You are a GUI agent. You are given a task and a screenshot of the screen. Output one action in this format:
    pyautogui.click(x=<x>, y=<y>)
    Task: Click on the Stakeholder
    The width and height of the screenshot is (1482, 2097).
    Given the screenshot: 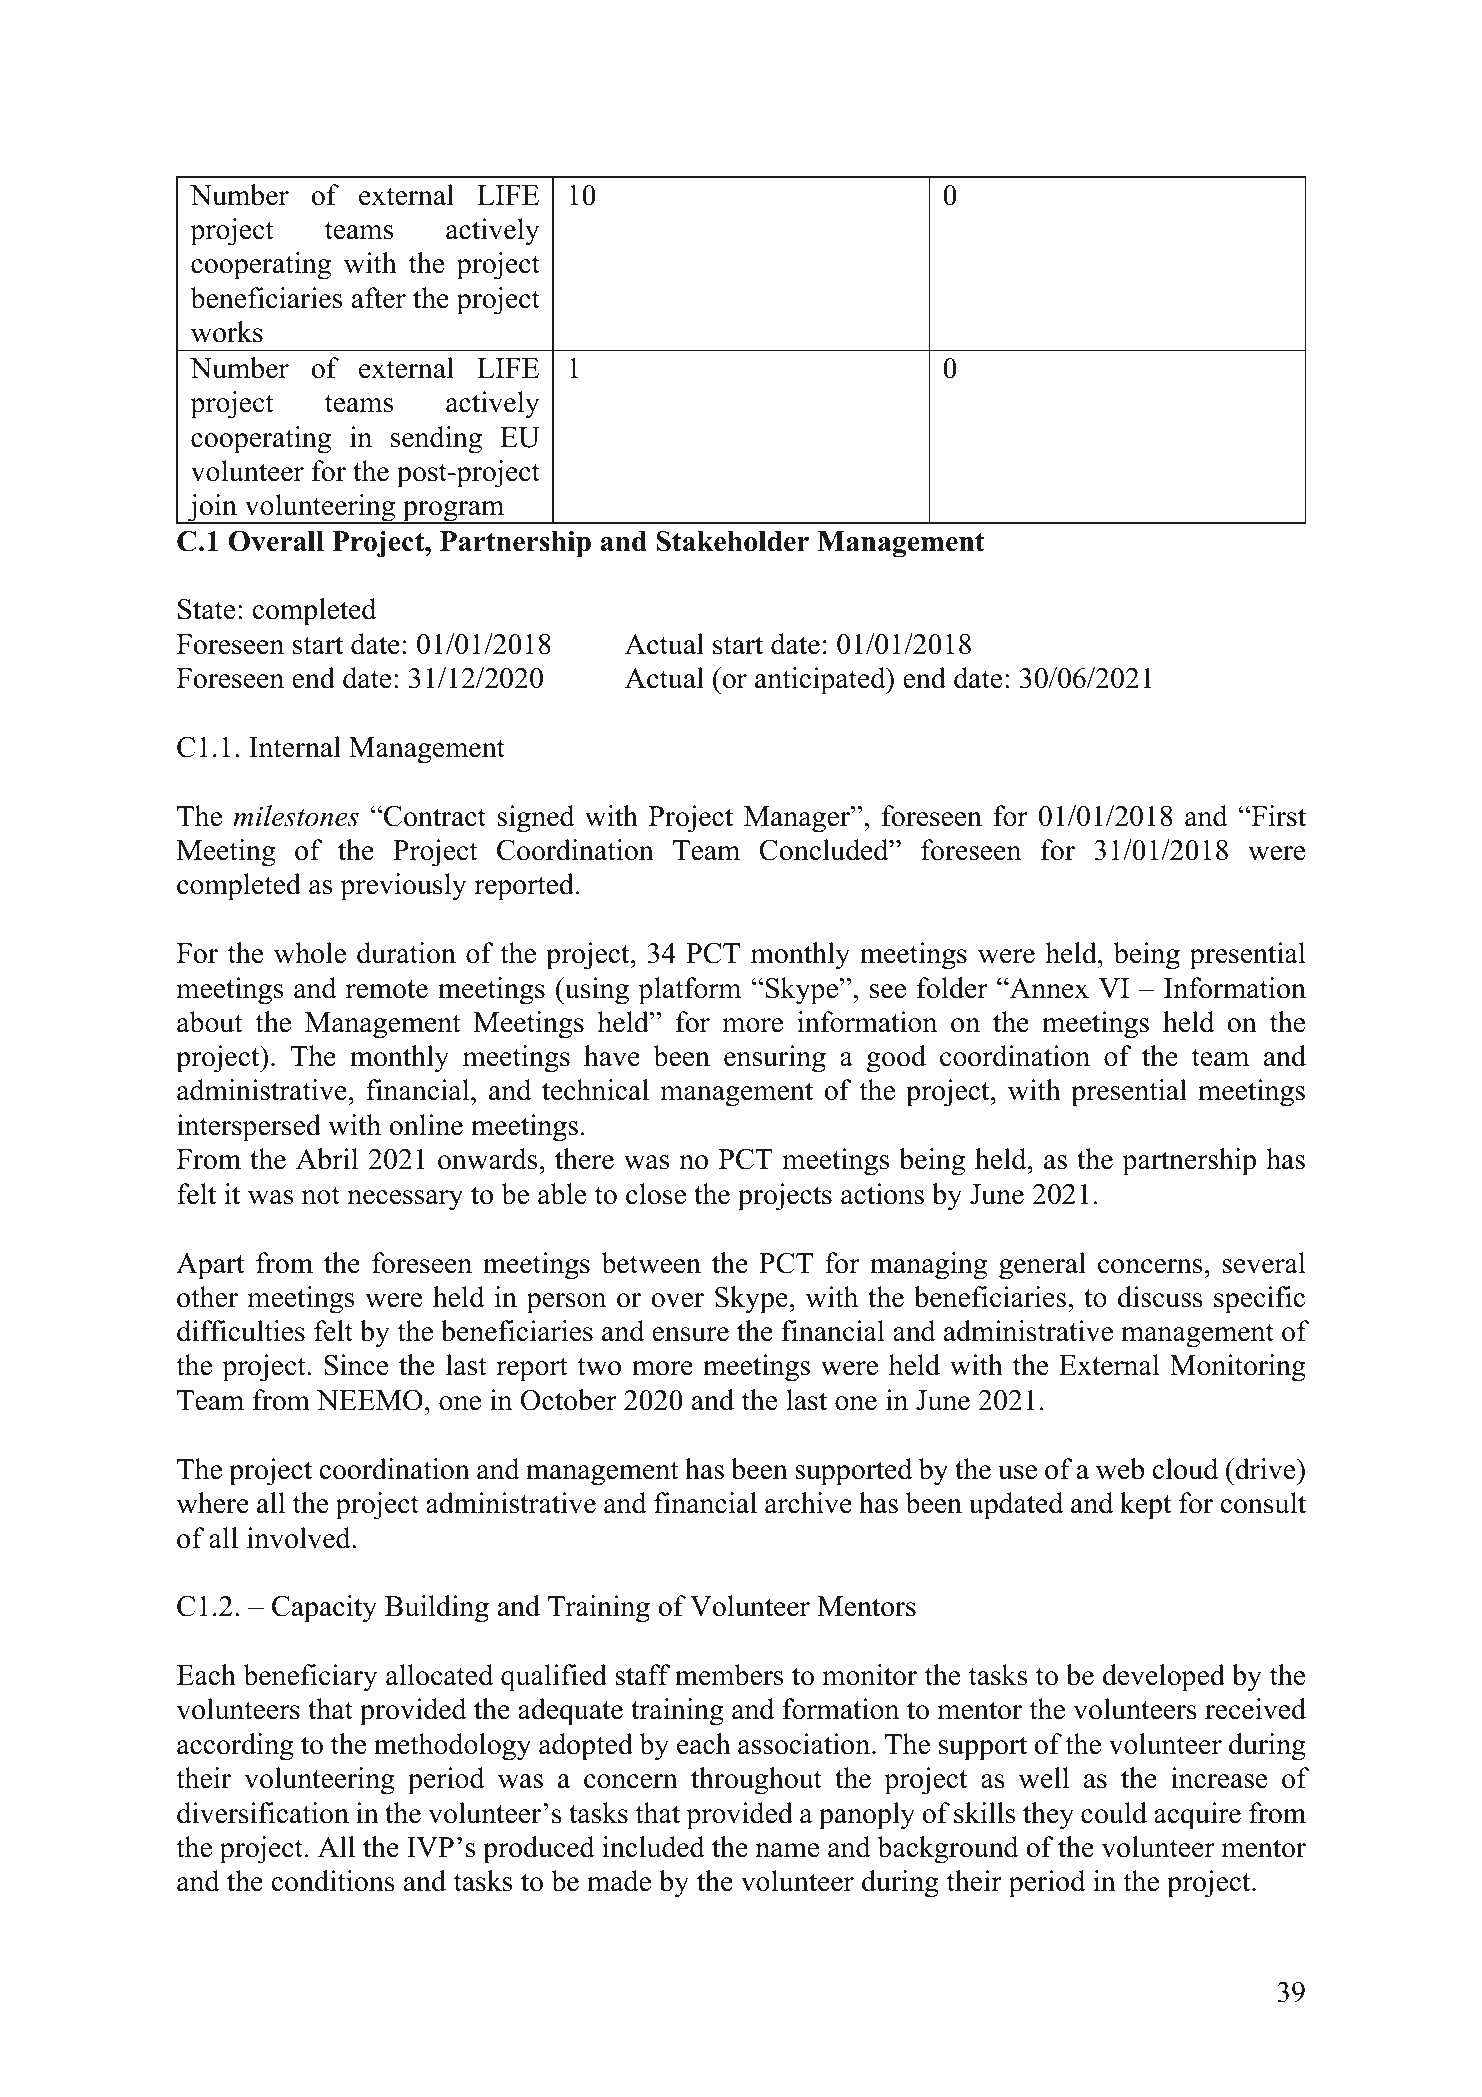 What is the action you would take?
    pyautogui.click(x=732, y=541)
